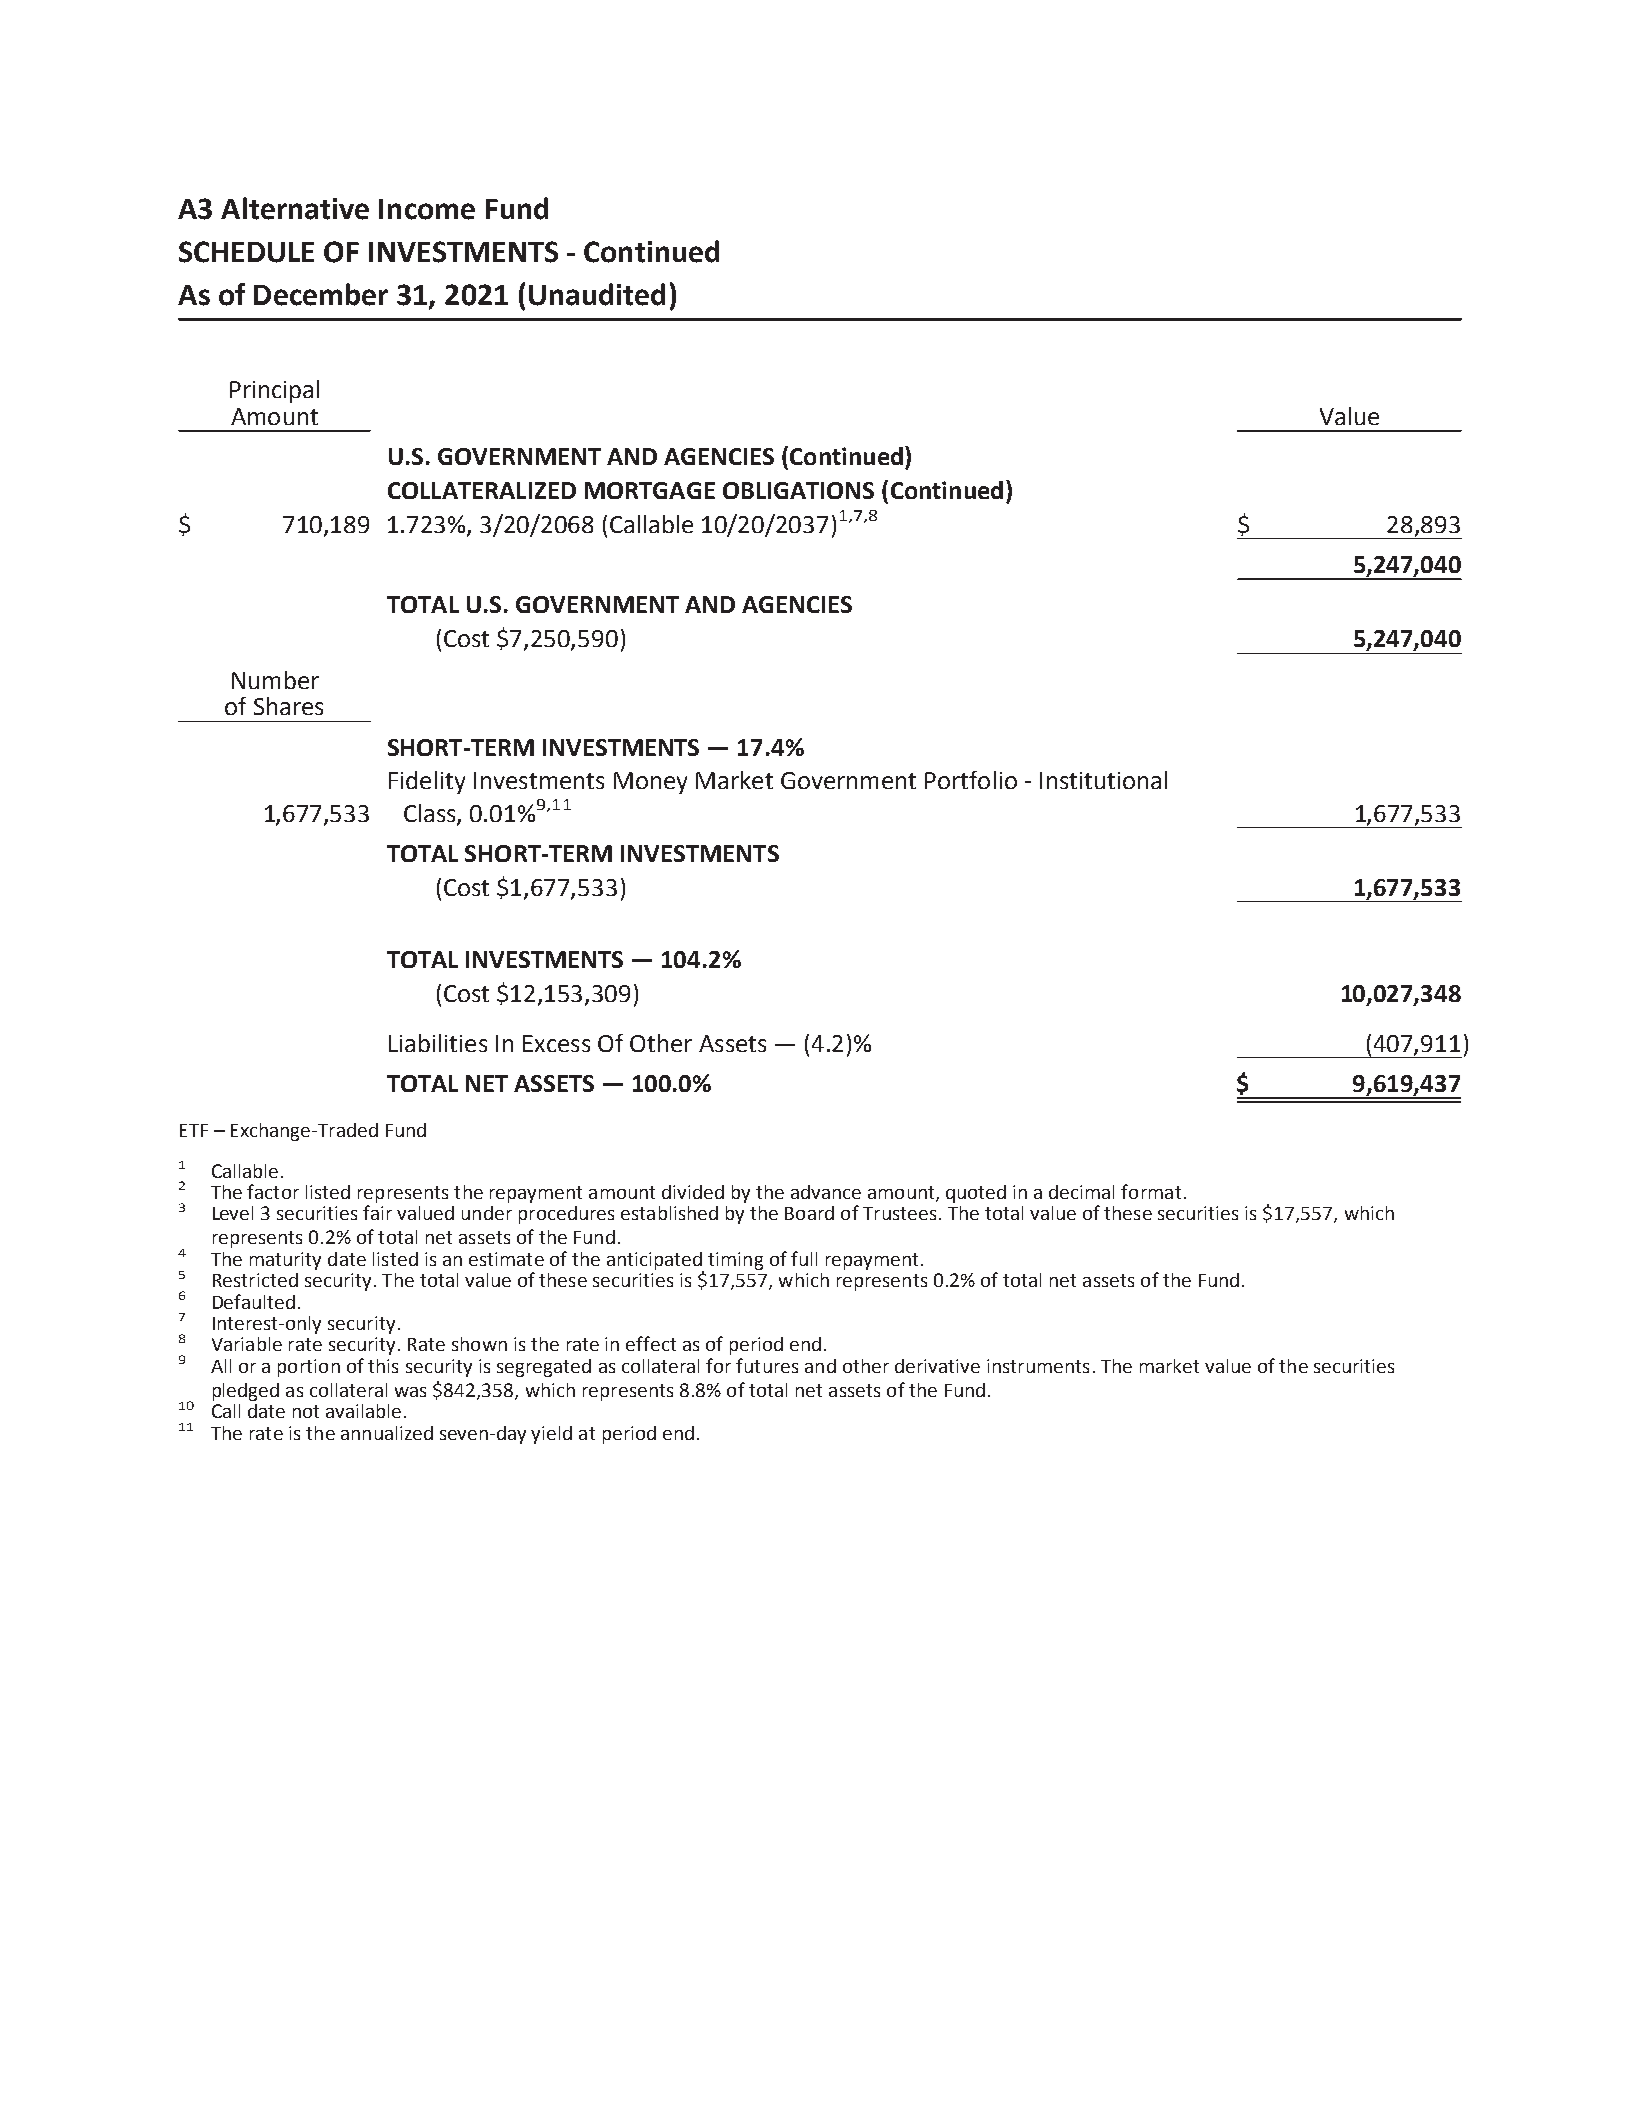 The image size is (1640, 2123). I want to click on Principal, so click(274, 391).
